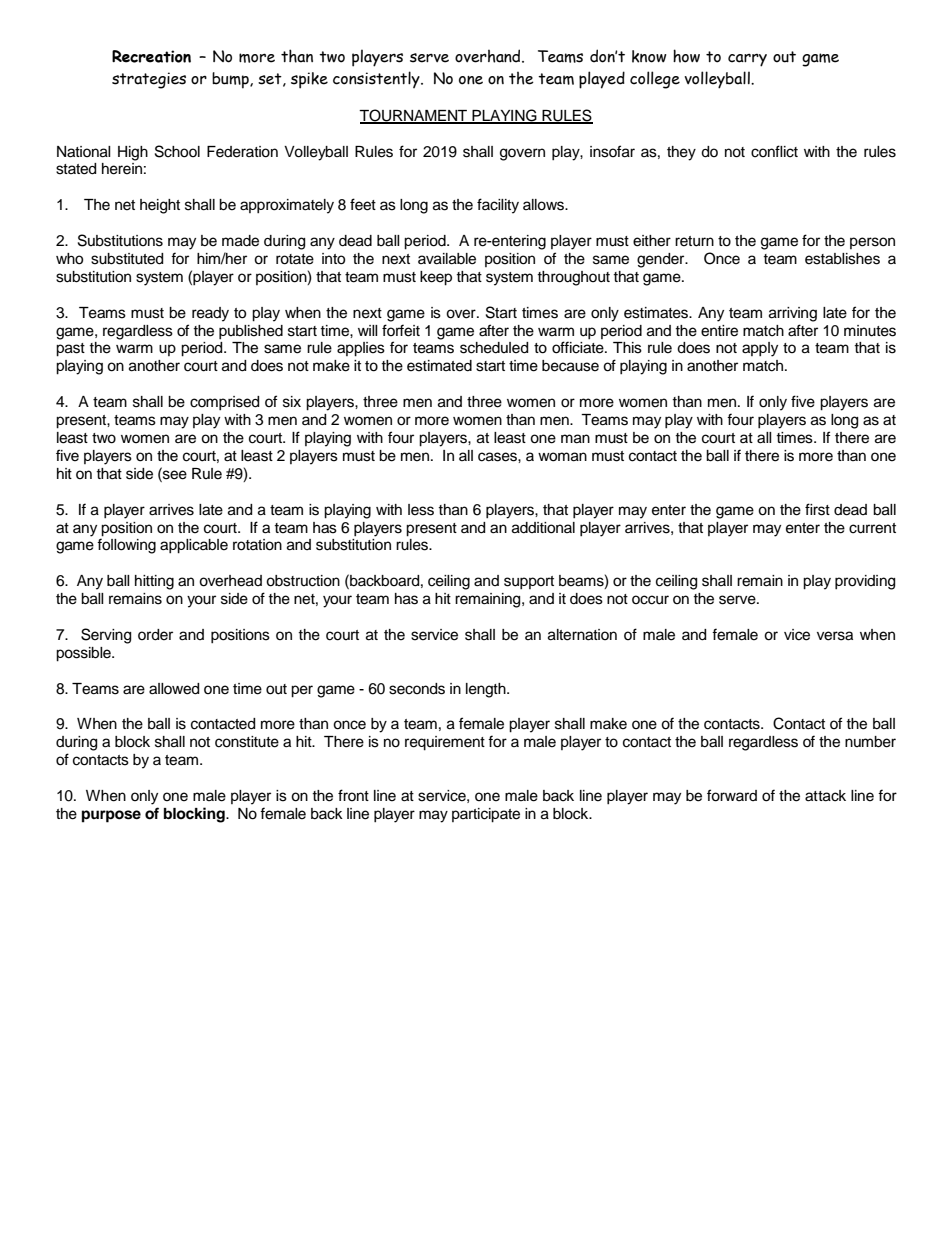  Describe the element at coordinates (747, 60) in the document. I see `carry` at that location.
